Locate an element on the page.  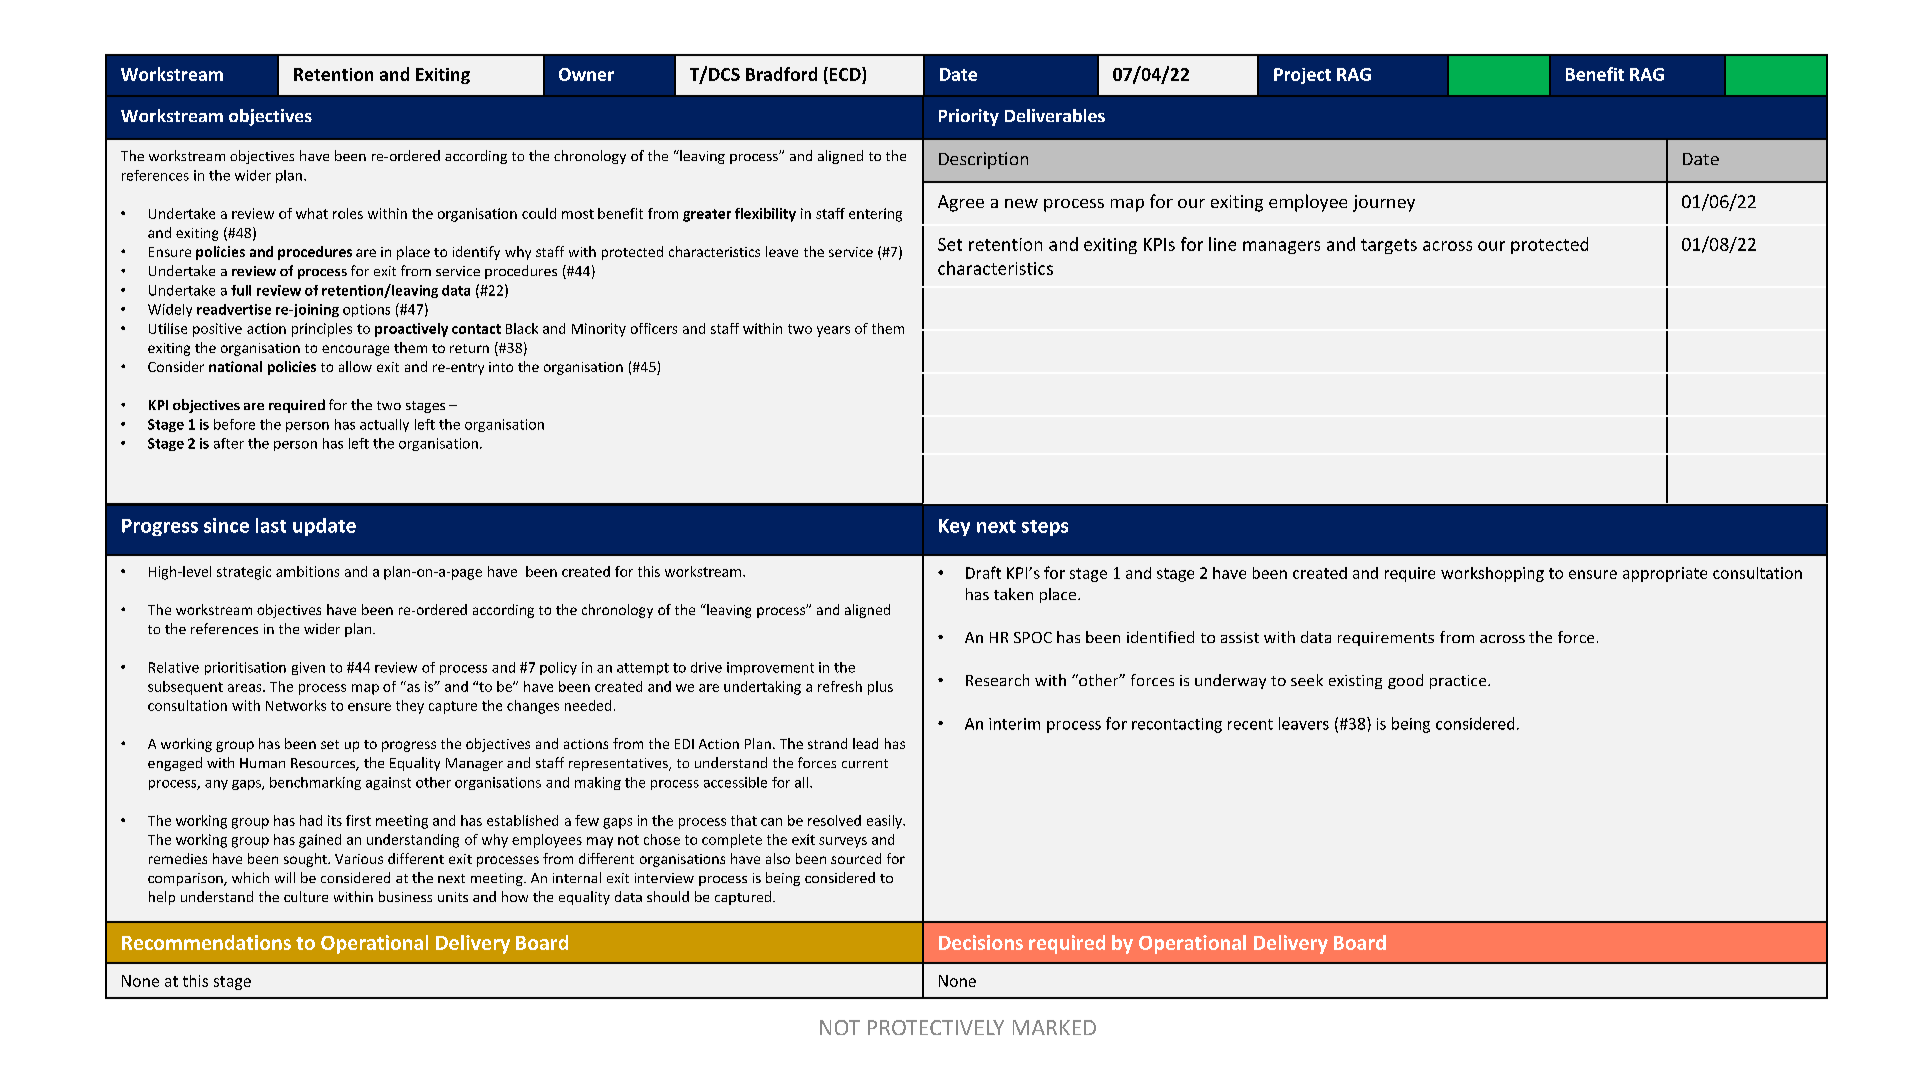
current is located at coordinates (865, 763).
